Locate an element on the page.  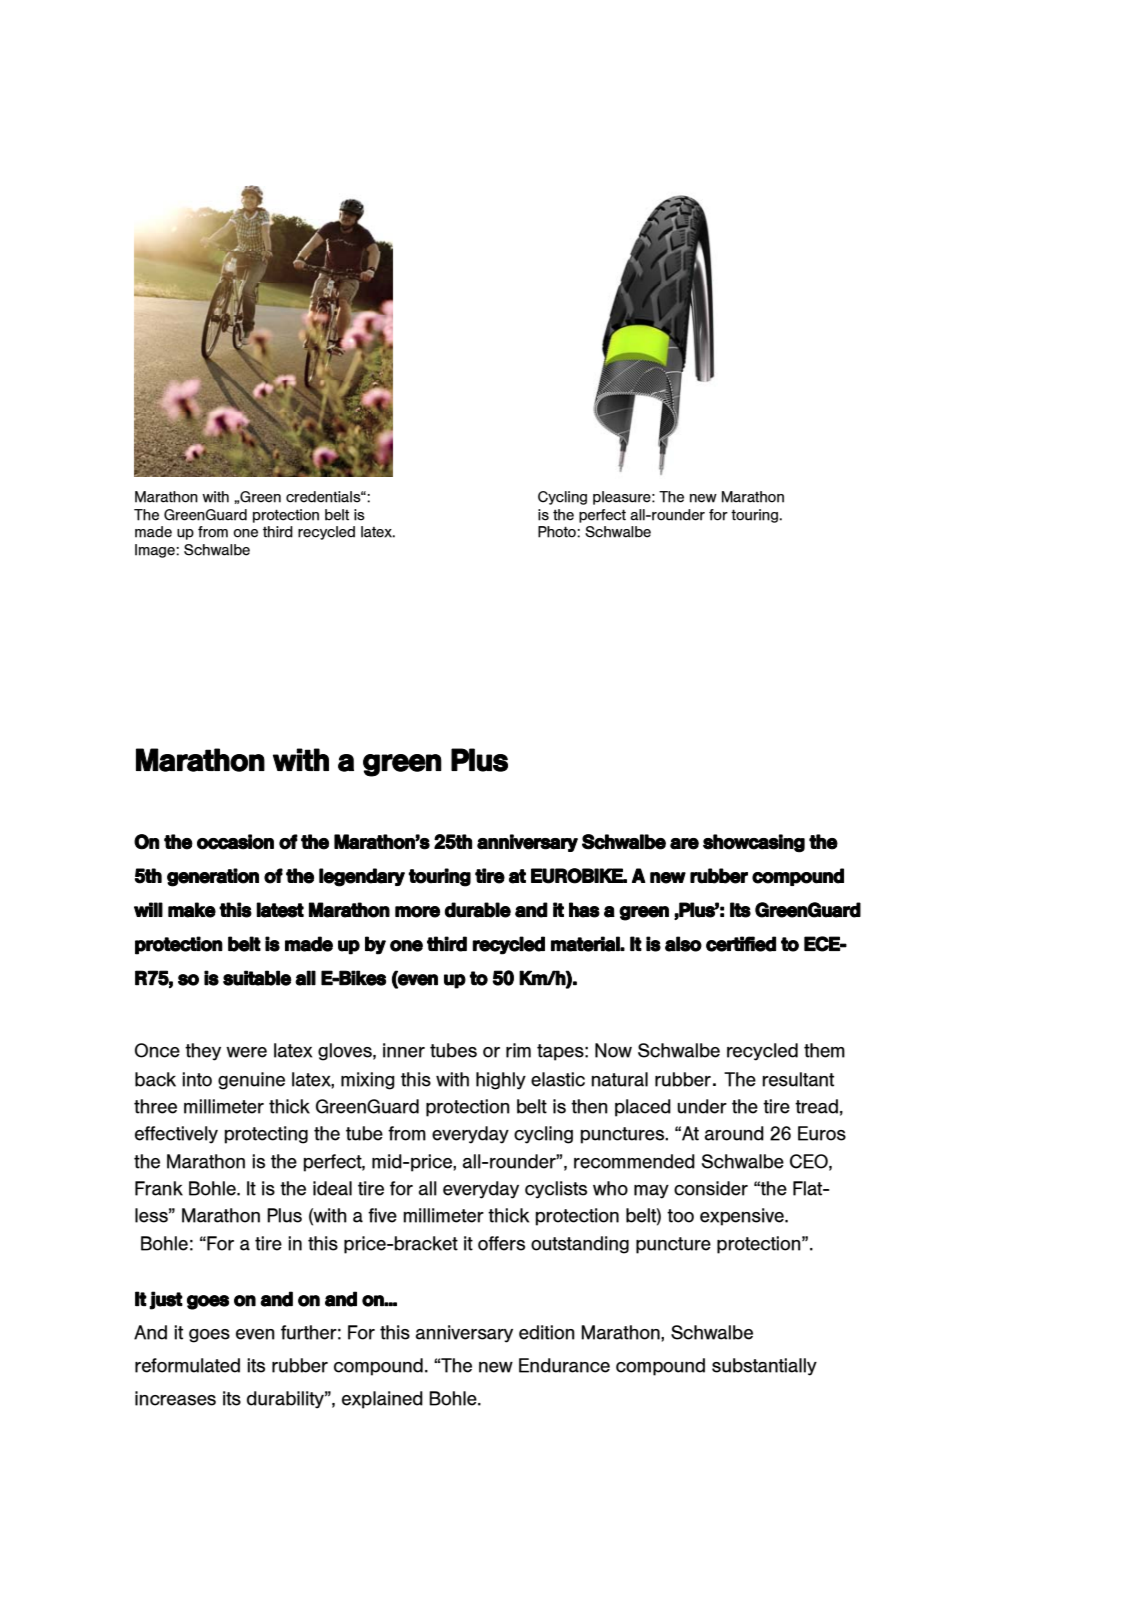
expensive is located at coordinates (743, 1217).
